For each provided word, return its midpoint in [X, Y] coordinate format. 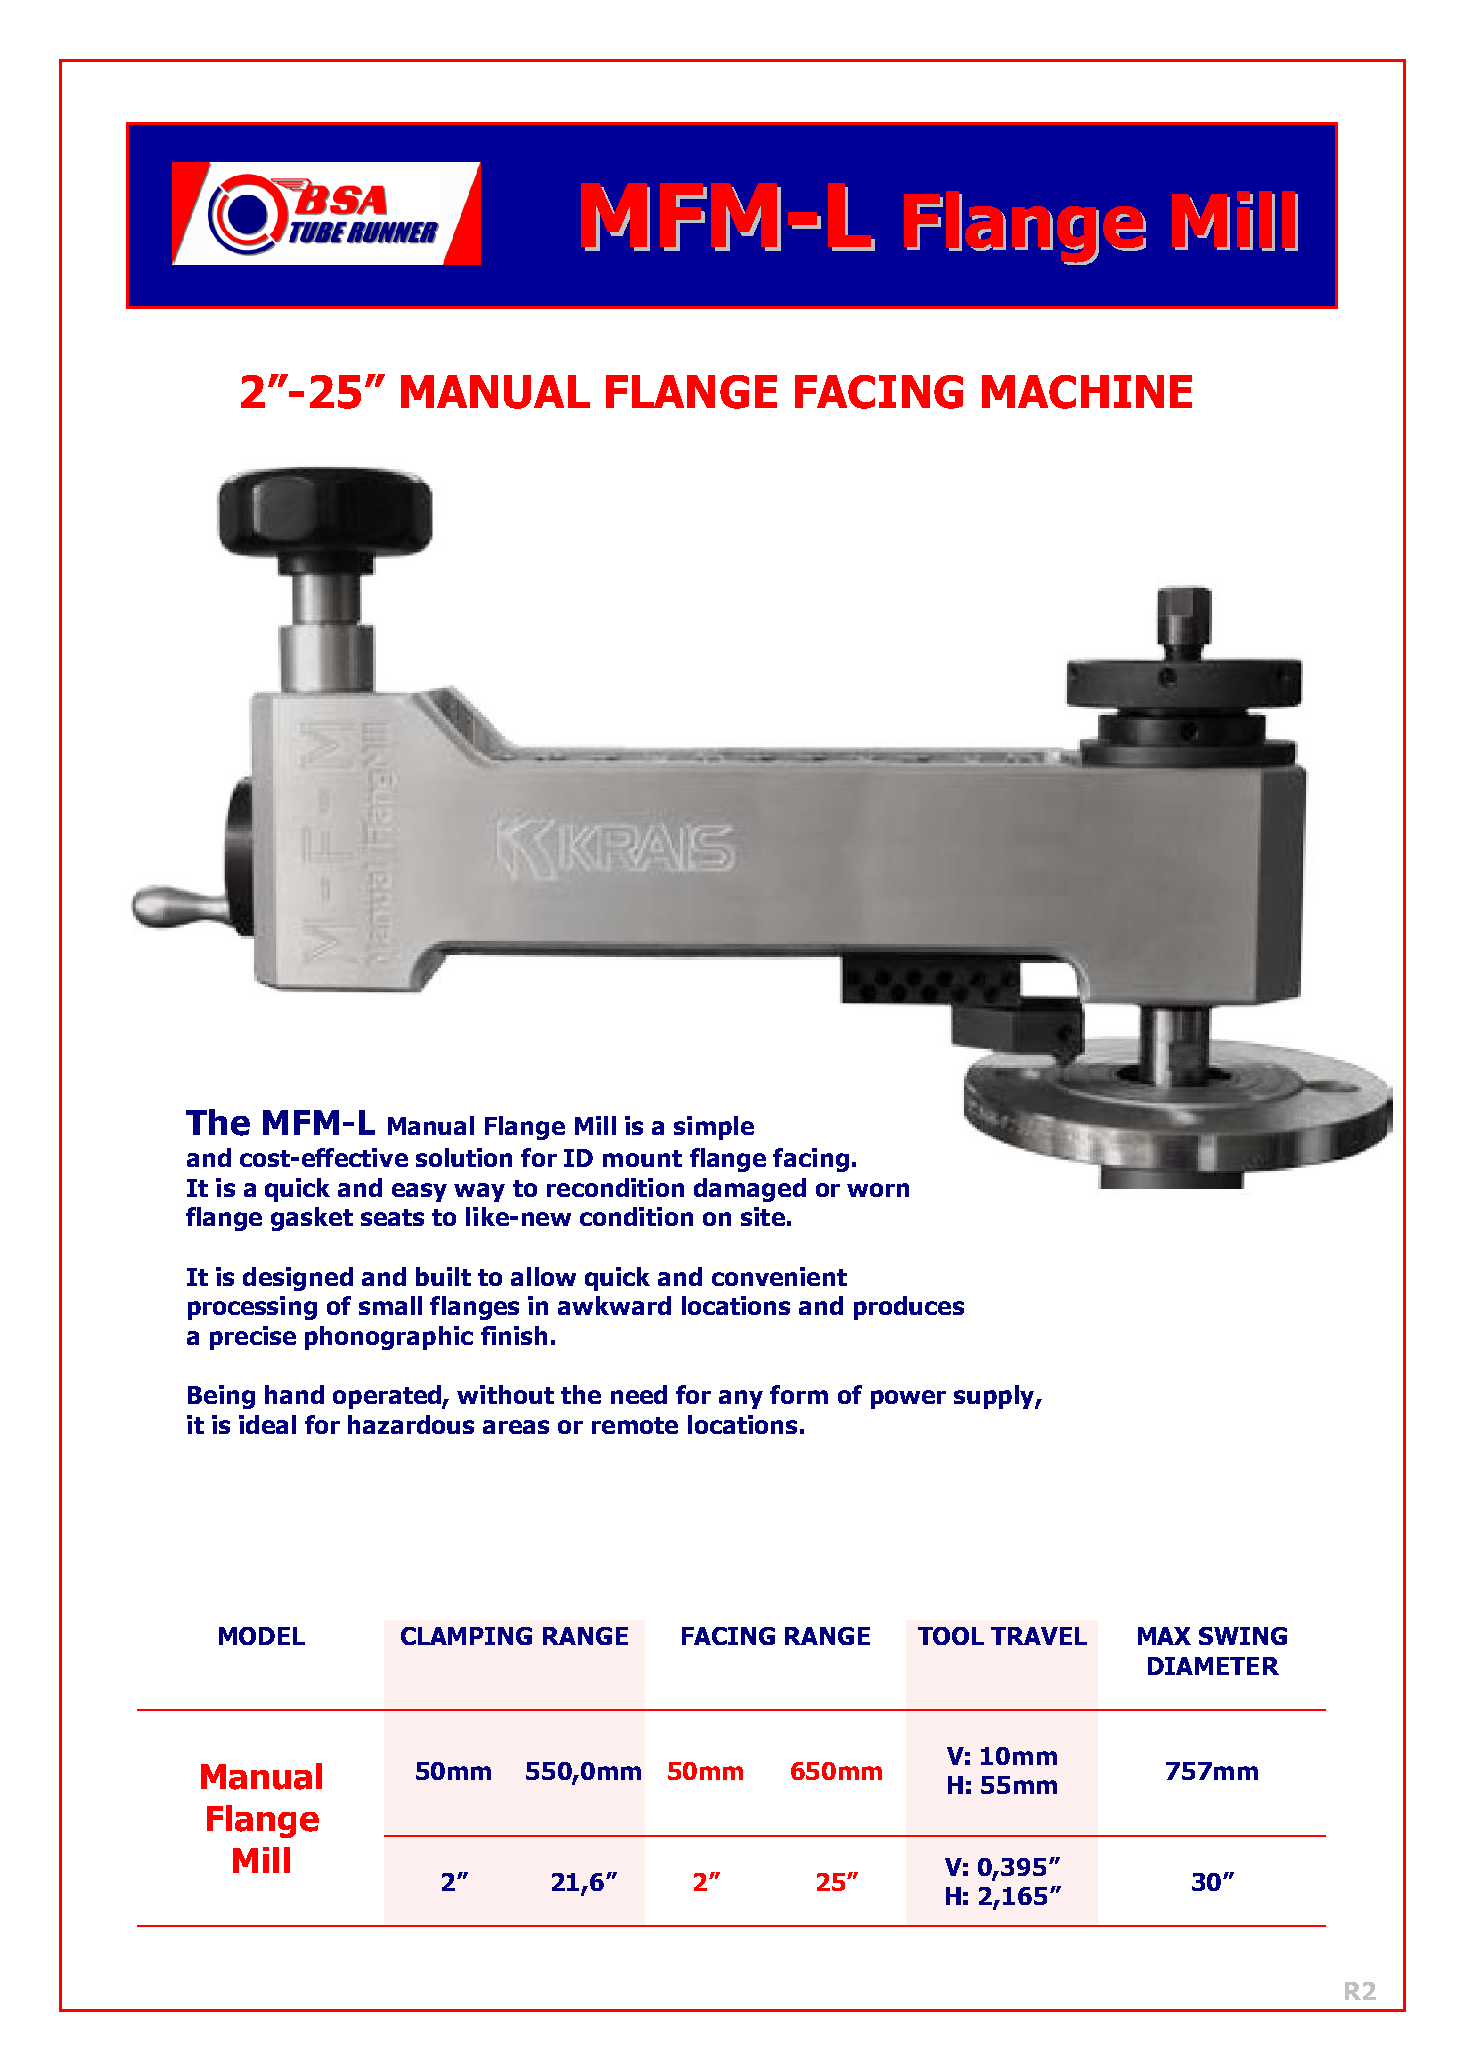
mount [642, 1158]
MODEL [262, 1636]
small [390, 1305]
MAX [1164, 1636]
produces [909, 1308]
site [763, 1216]
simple [714, 1128]
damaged [750, 1190]
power [908, 1399]
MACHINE [1087, 392]
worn [878, 1190]
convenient [779, 1276]
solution [464, 1157]
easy [419, 1192]
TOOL [951, 1636]
